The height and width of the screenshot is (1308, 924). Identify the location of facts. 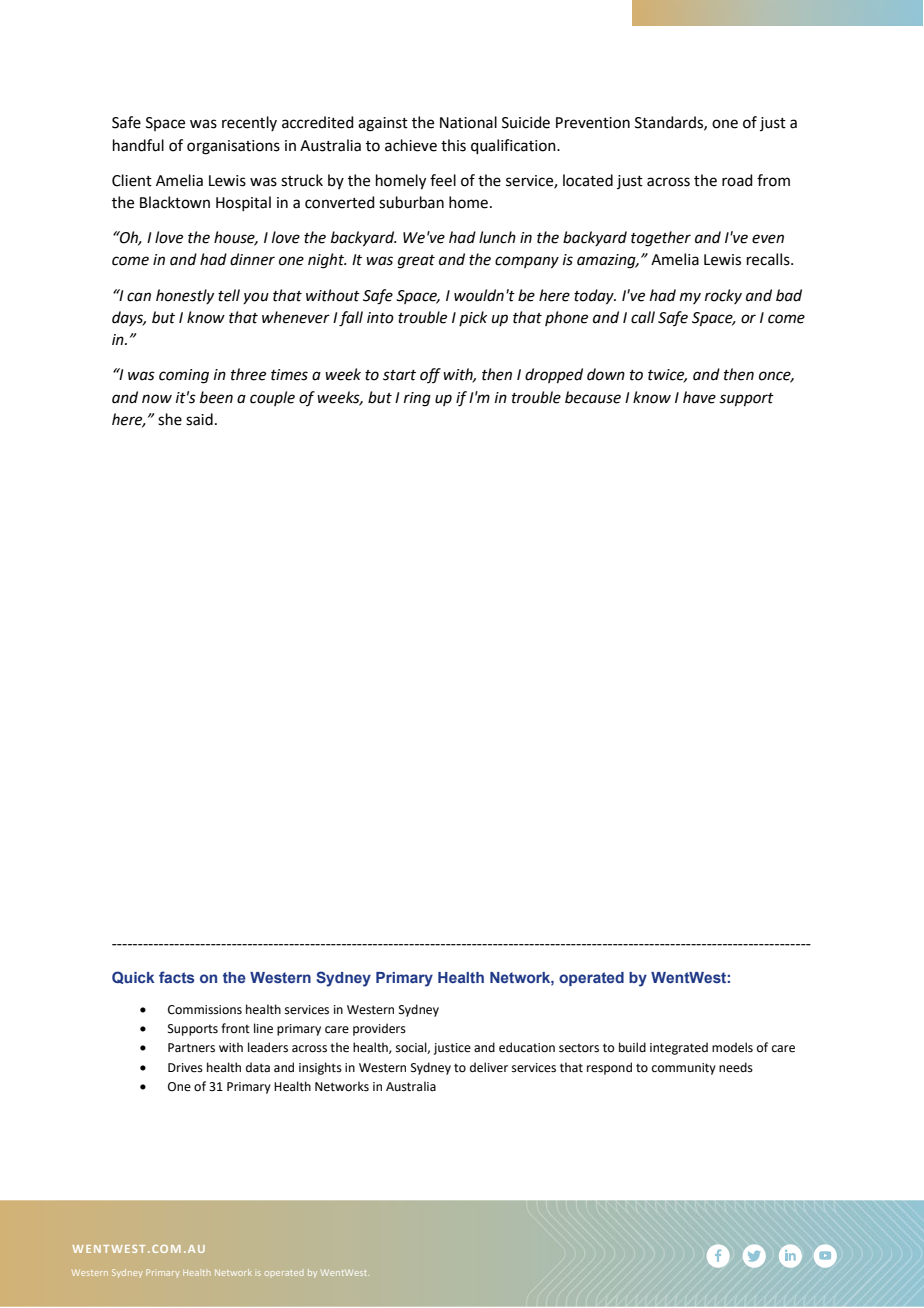
(176, 977).
